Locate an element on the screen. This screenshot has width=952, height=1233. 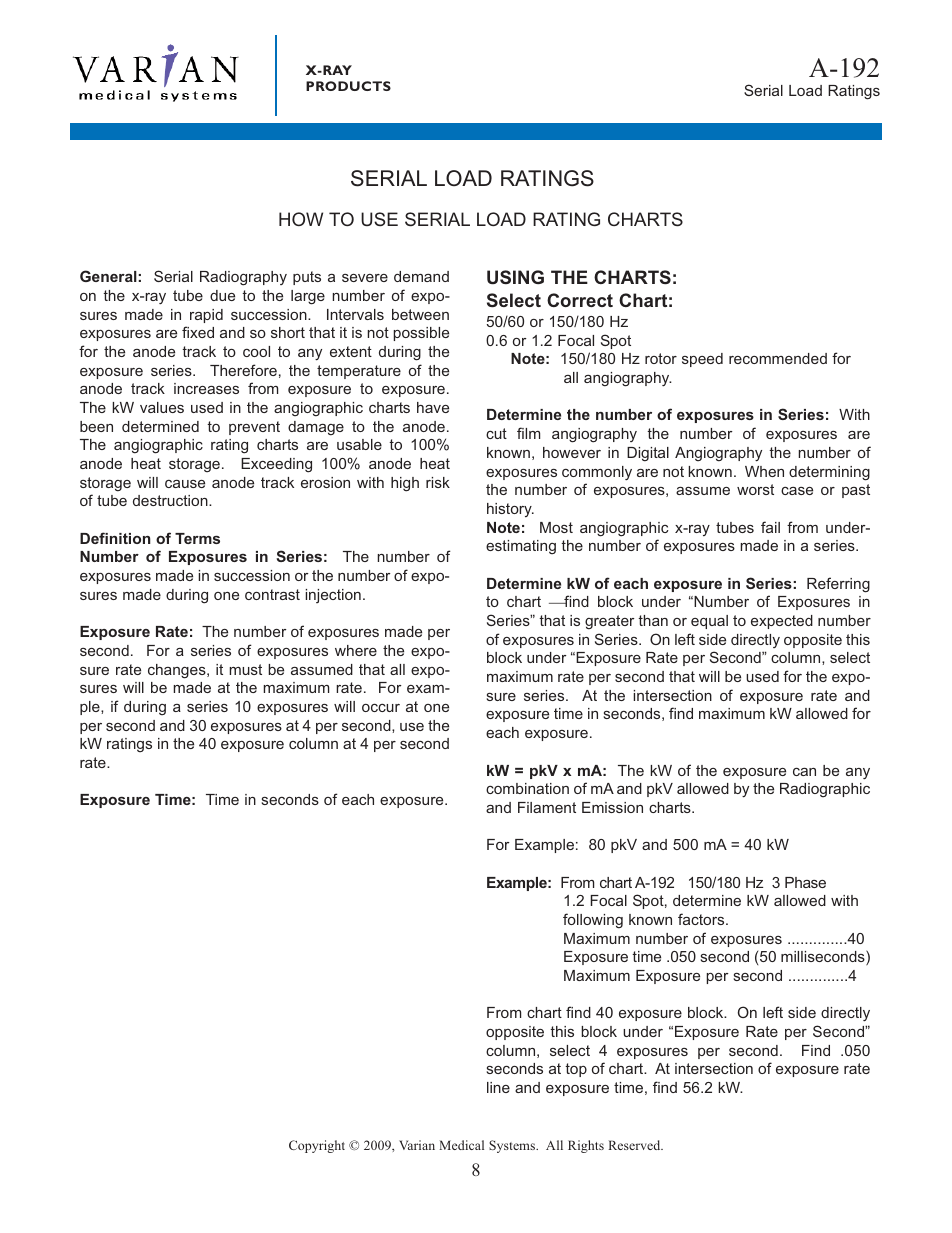
occur is located at coordinates (381, 707).
